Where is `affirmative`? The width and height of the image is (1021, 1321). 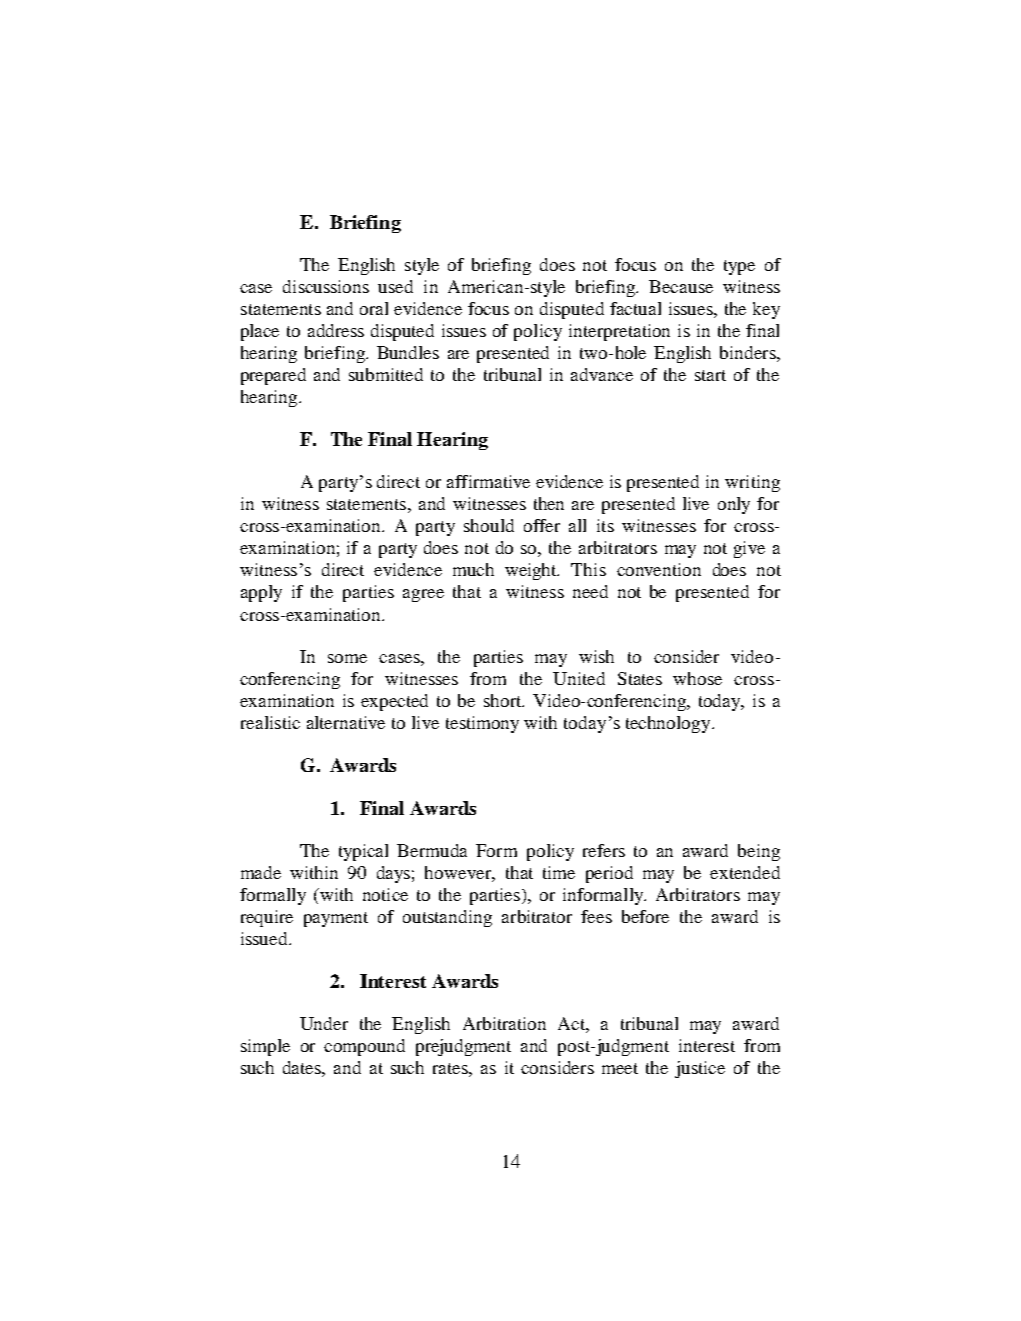
affirmative is located at coordinates (488, 481).
